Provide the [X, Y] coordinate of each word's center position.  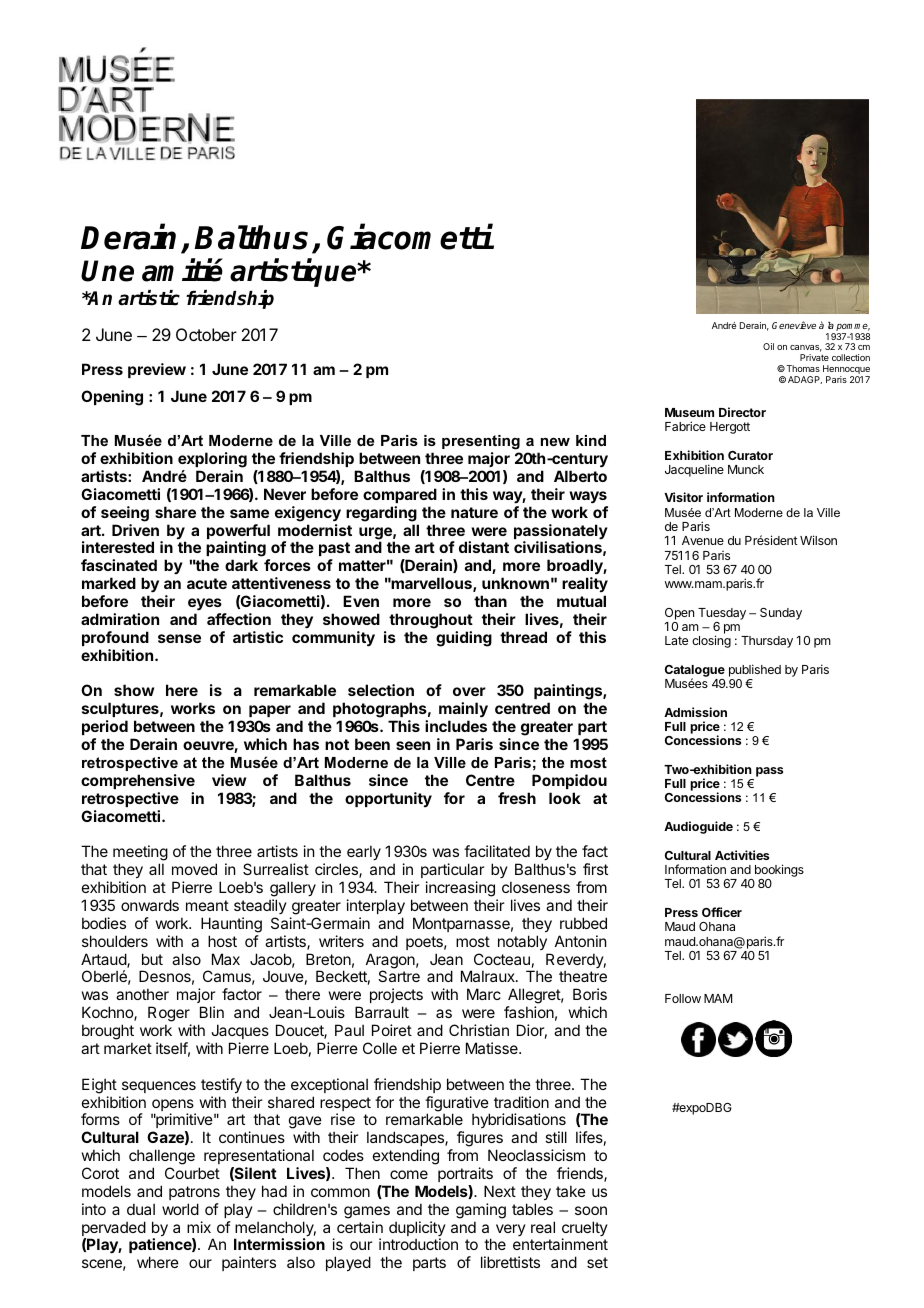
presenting [481, 442]
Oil [768, 346]
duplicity [417, 1230]
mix [199, 1227]
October [206, 334]
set [597, 1262]
